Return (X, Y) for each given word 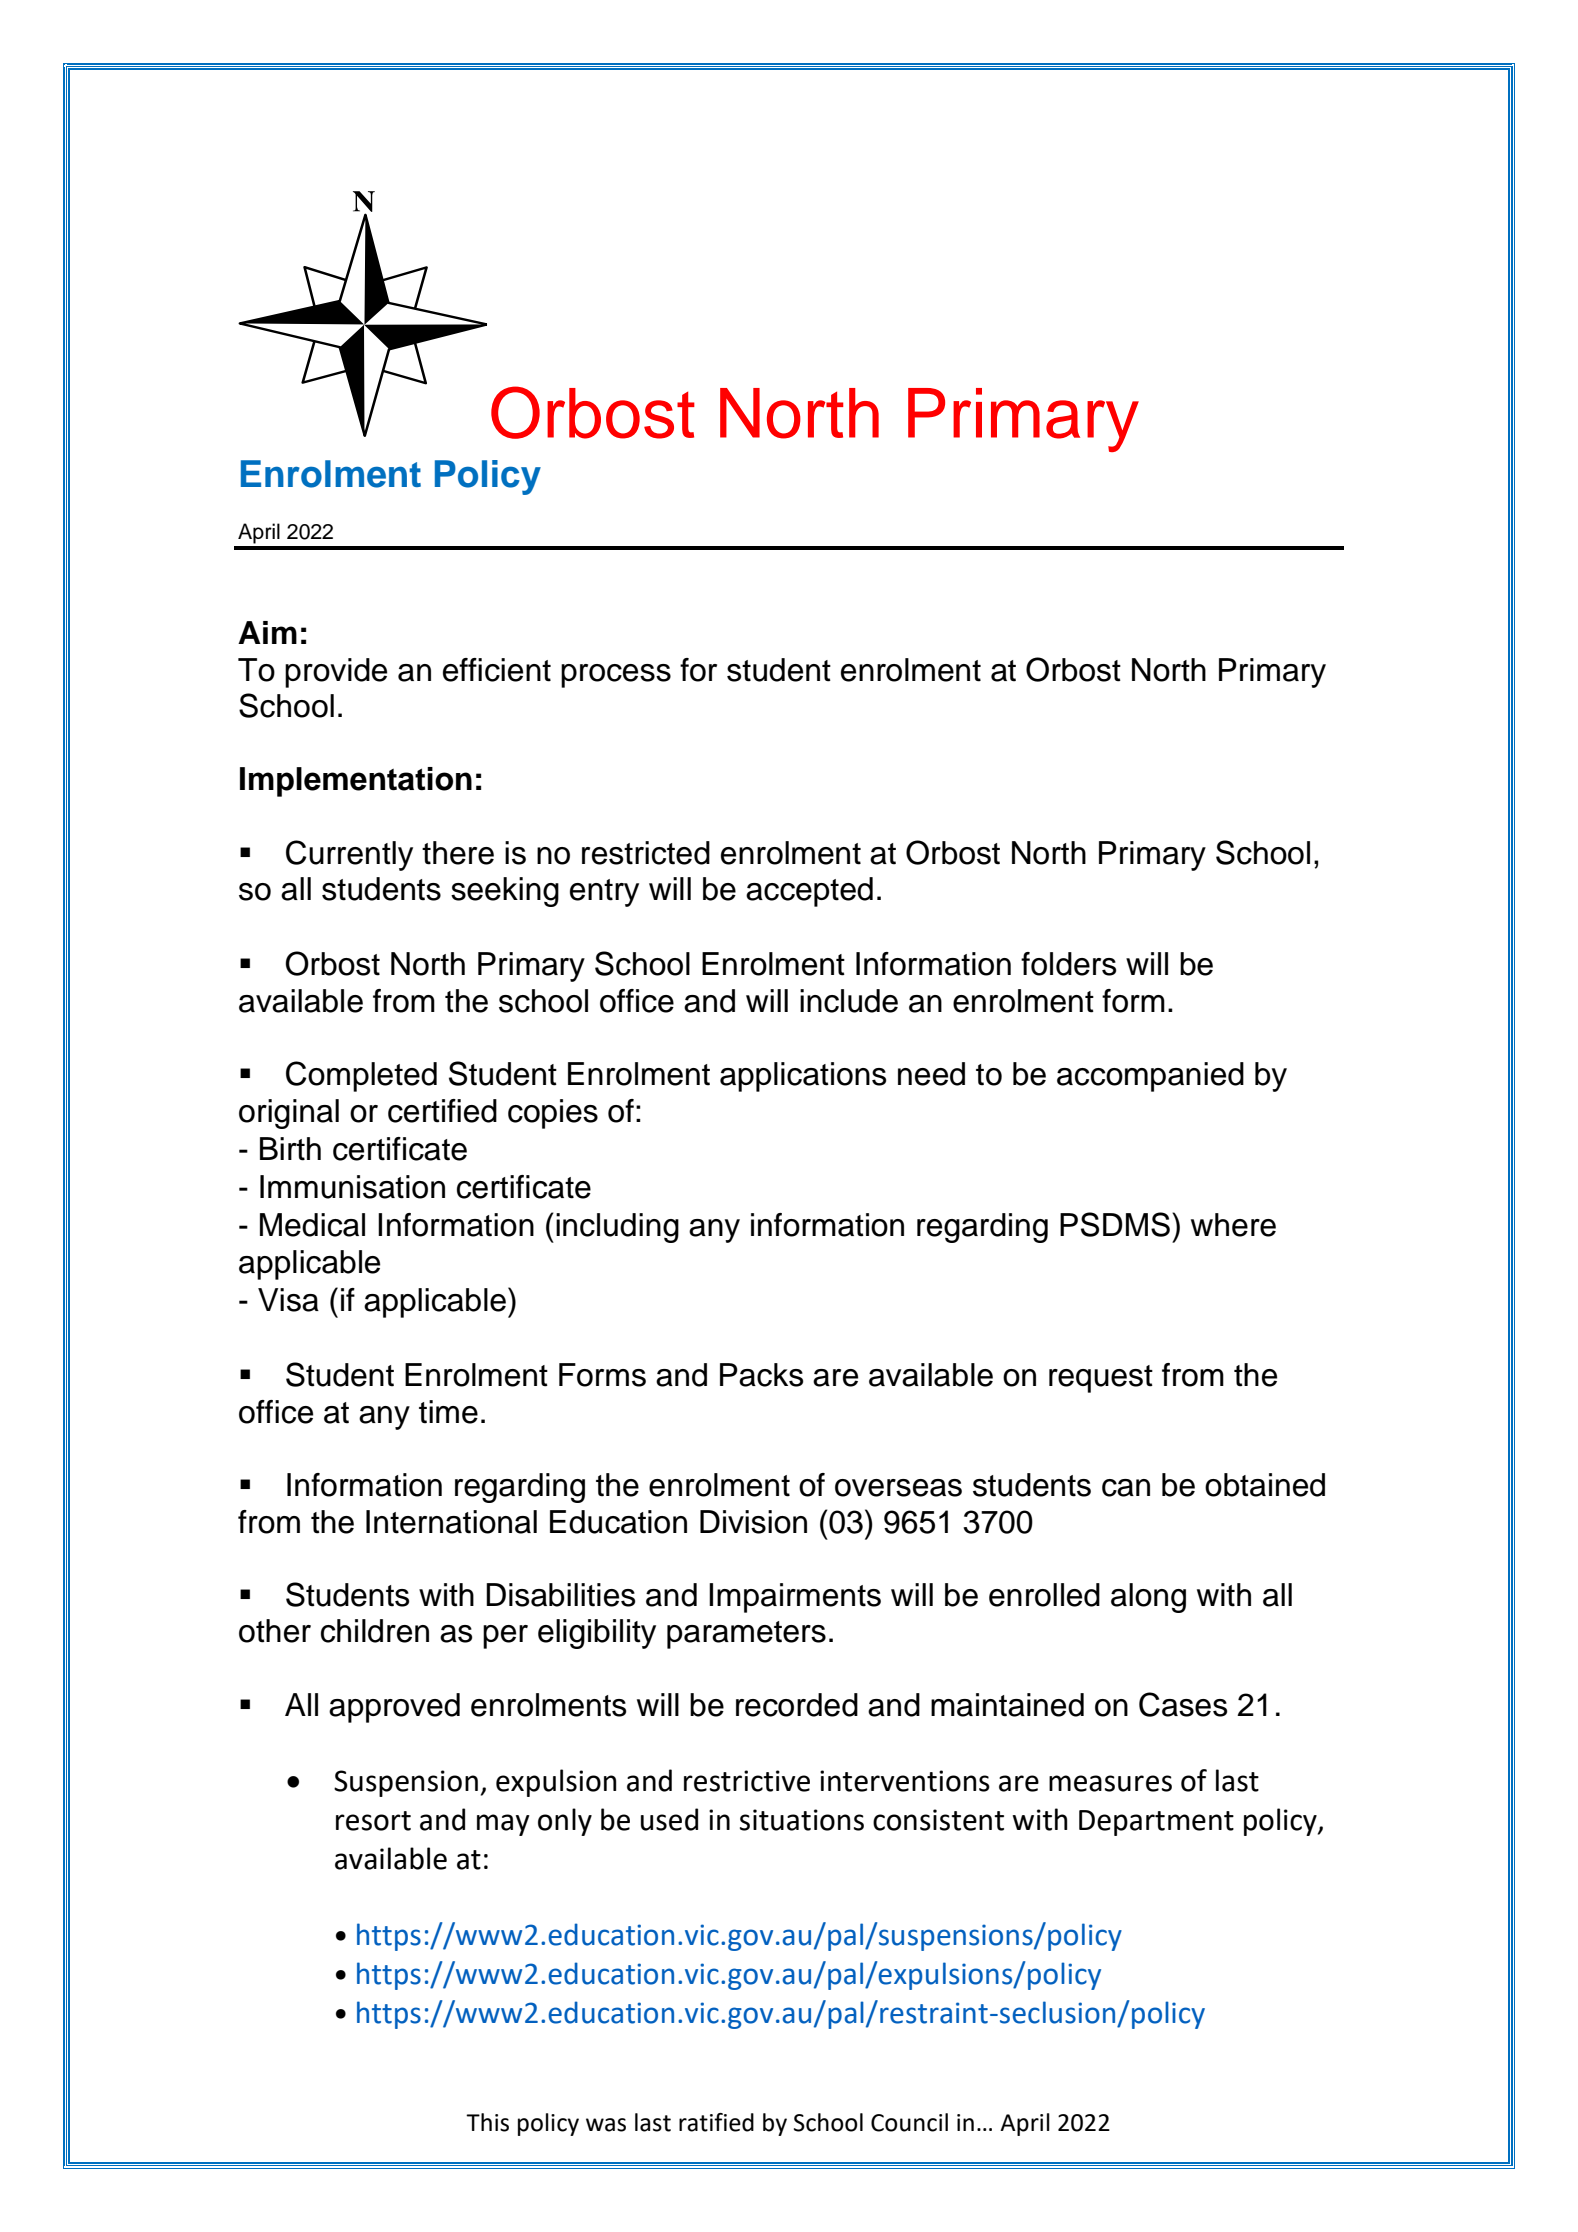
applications (803, 1077)
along (1148, 1598)
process (616, 676)
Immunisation (352, 1187)
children (375, 1631)
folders (1069, 964)
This (487, 2122)
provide (336, 673)
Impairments (795, 1598)
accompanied (1150, 1077)
